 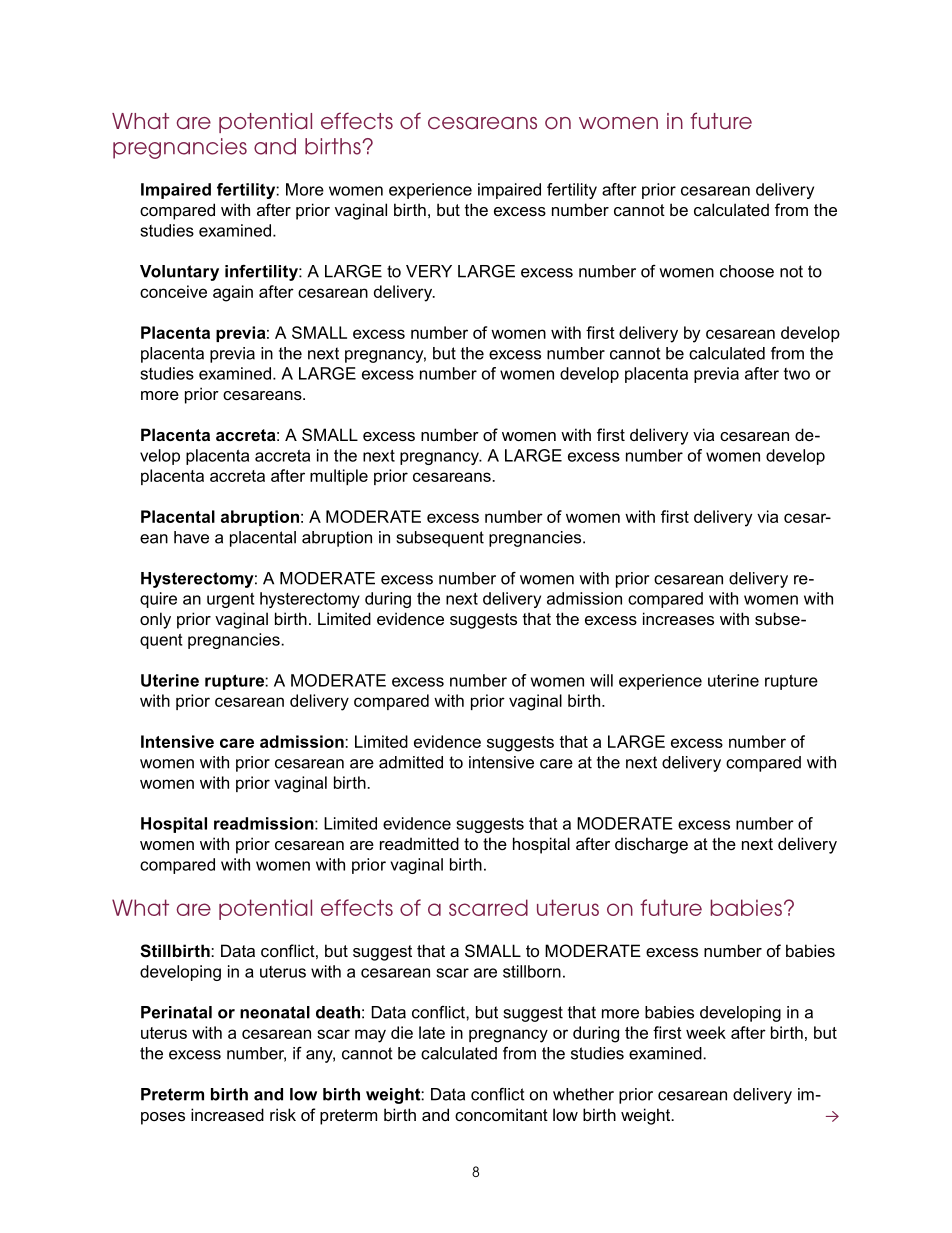 I want to click on increases, so click(x=678, y=618).
